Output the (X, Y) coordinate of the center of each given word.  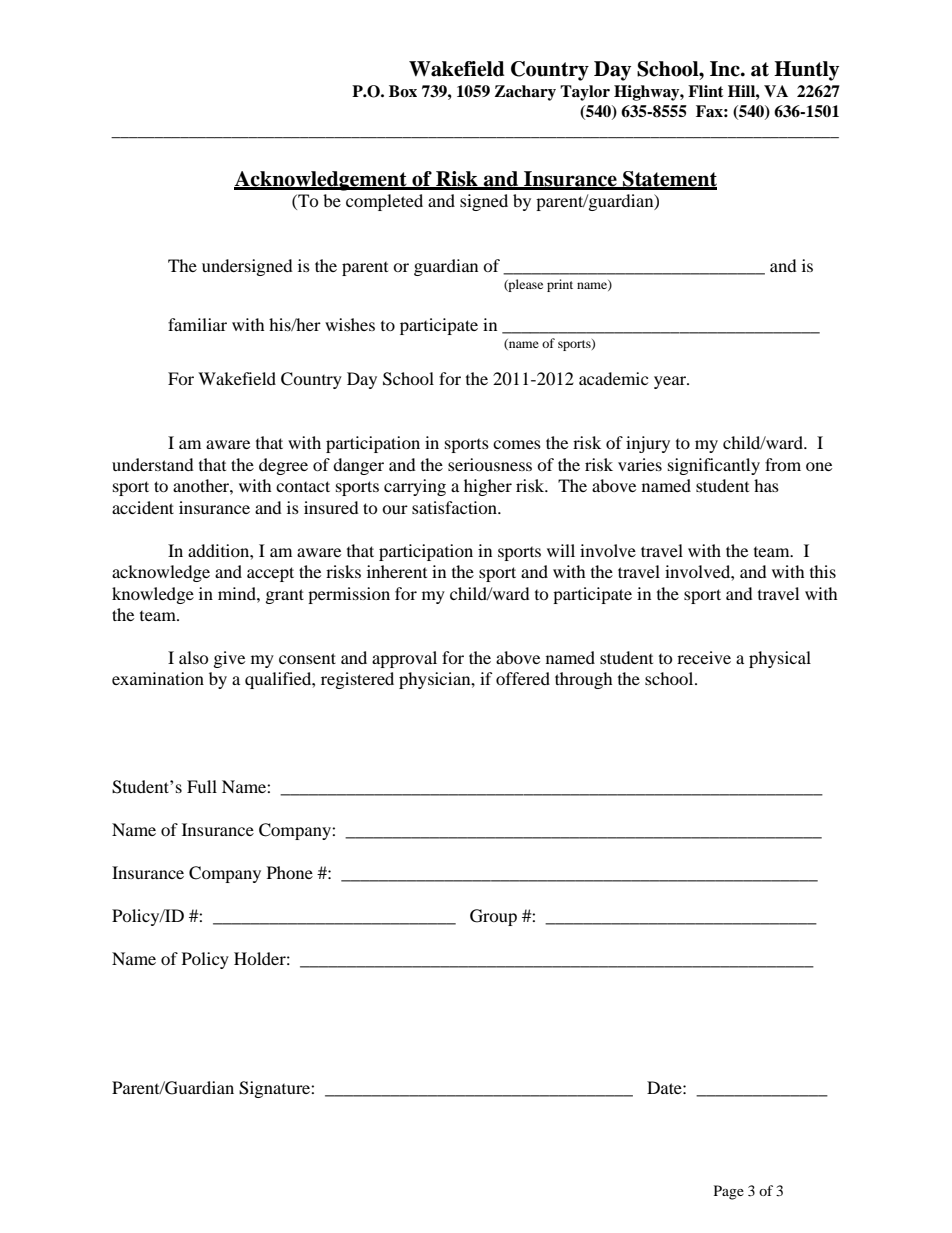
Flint (706, 91)
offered (523, 678)
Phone (290, 872)
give (229, 659)
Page (729, 1192)
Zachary (525, 93)
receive (704, 657)
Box (403, 91)
